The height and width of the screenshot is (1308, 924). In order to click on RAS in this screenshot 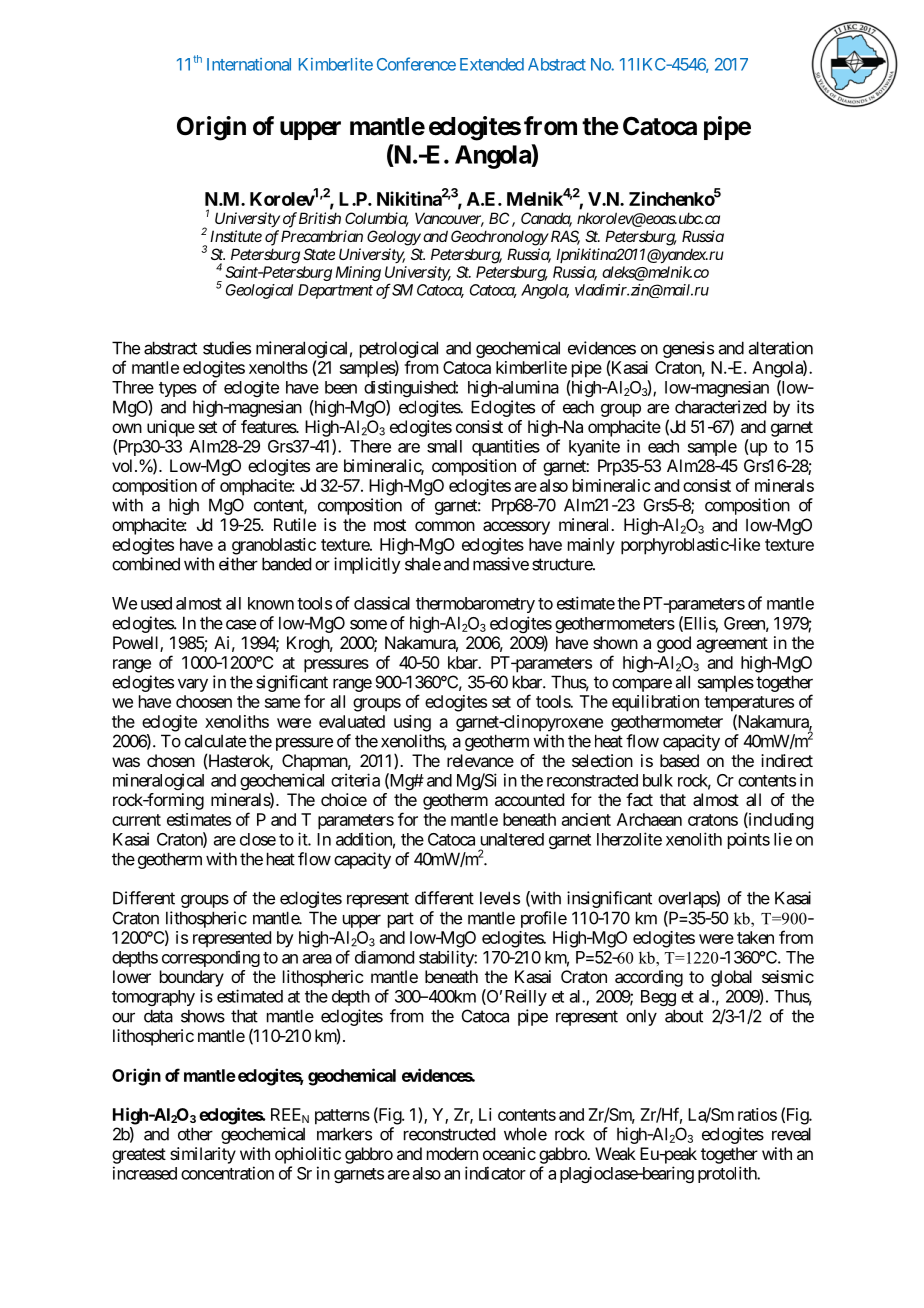, I will do `click(564, 237)`.
